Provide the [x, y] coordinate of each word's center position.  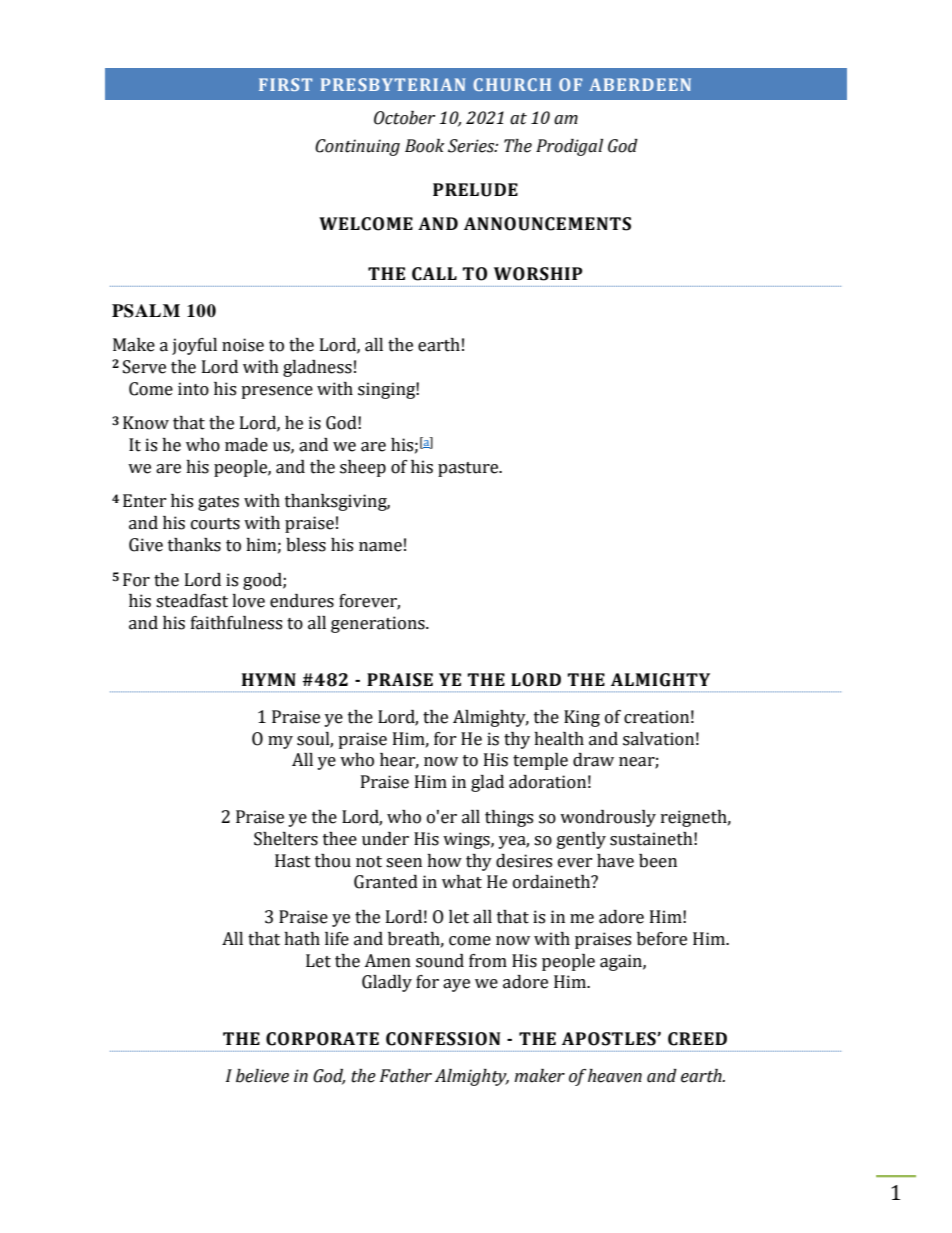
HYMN [269, 679]
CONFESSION [443, 1039]
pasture [469, 469]
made [246, 445]
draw [593, 760]
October [404, 118]
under [385, 839]
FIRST [285, 84]
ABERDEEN [640, 84]
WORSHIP [538, 274]
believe [262, 1076]
